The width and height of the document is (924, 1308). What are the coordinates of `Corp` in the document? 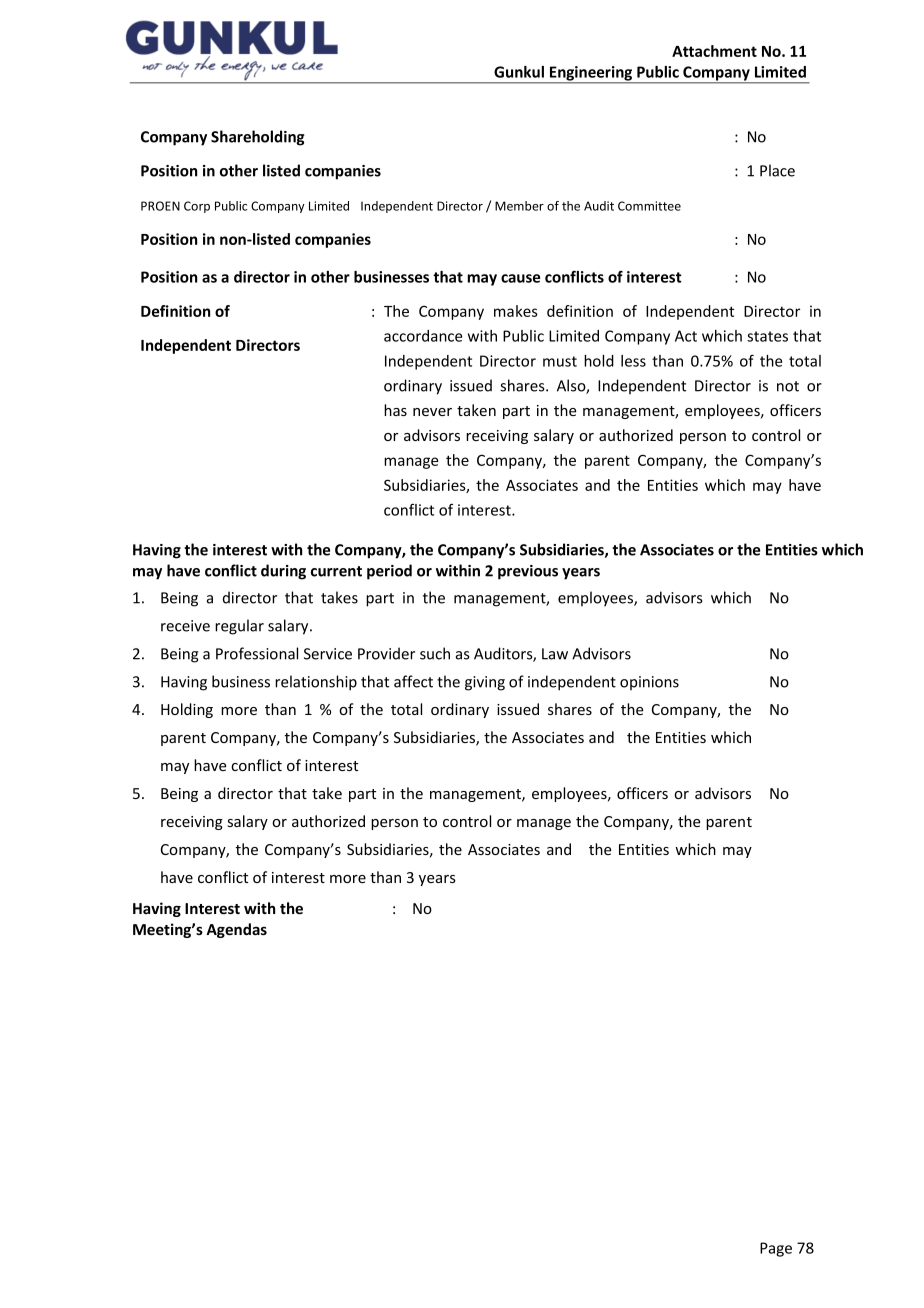 It's located at (197, 207).
